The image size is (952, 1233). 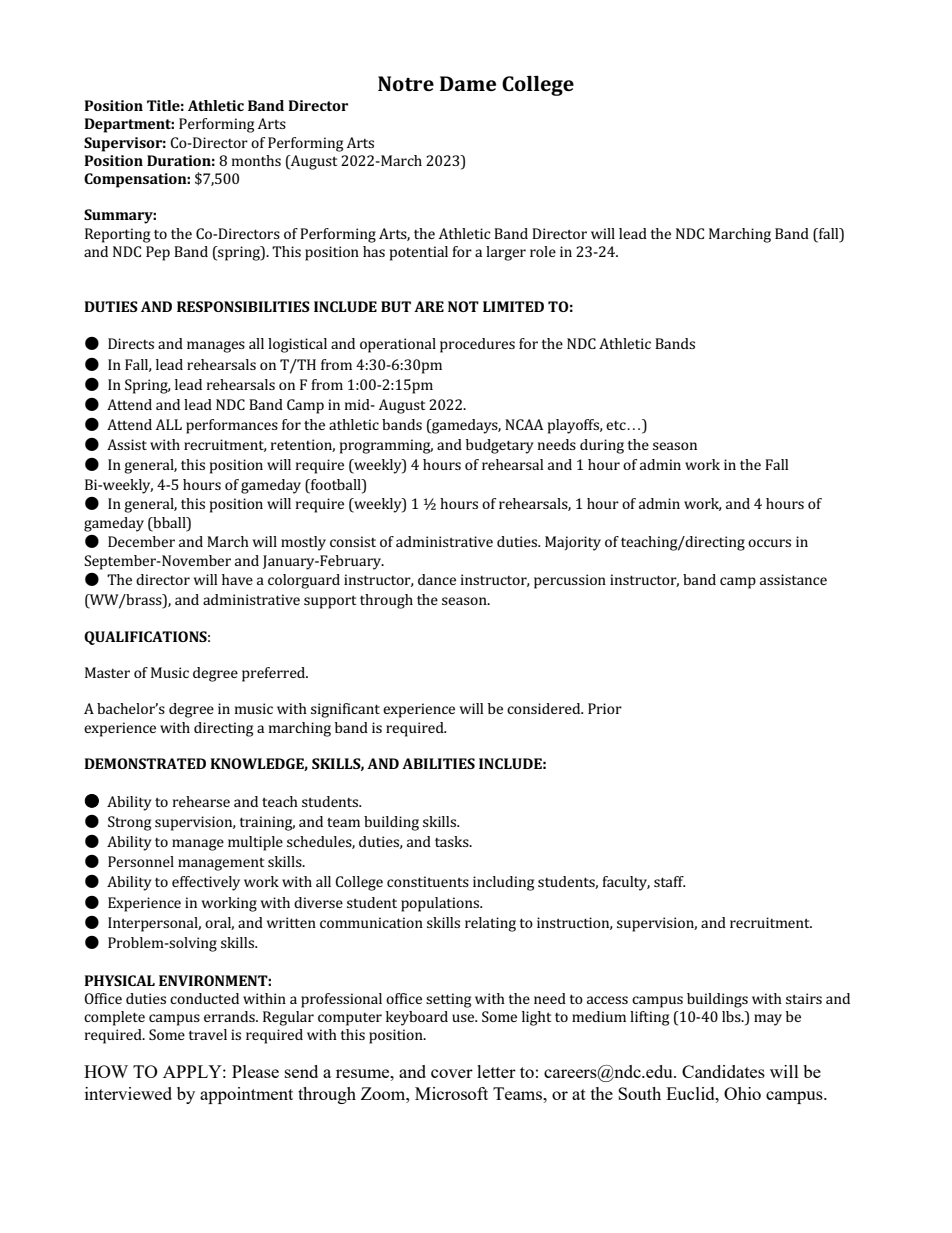 I want to click on occurs, so click(x=769, y=543).
